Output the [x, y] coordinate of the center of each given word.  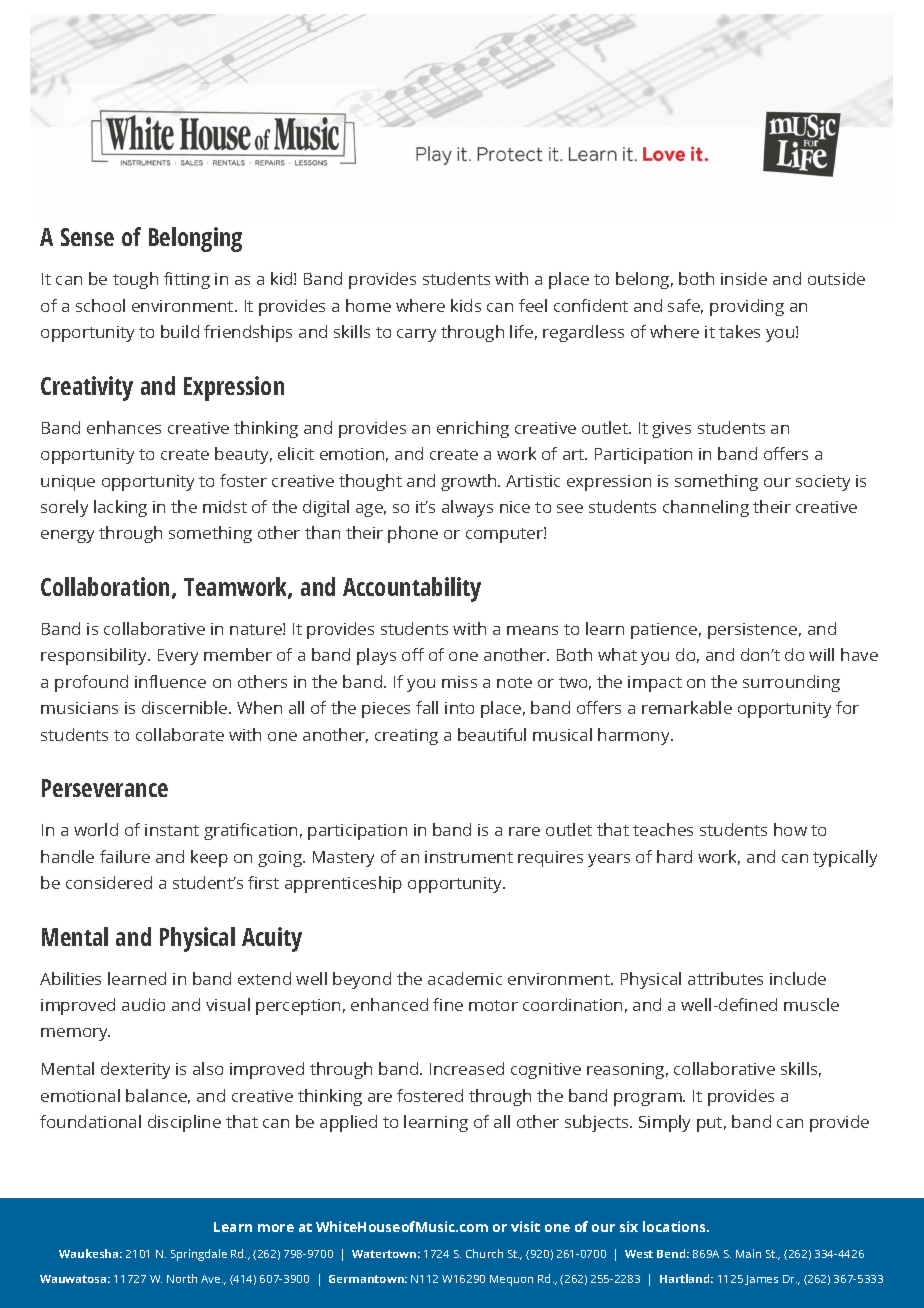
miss [459, 682]
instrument [469, 857]
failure [125, 856]
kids [466, 305]
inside [744, 278]
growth [470, 482]
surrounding [791, 683]
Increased [467, 1068]
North [182, 1278]
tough [135, 280]
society [823, 483]
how [790, 829]
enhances [124, 427]
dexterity [135, 1070]
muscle [811, 1004]
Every [178, 657]
